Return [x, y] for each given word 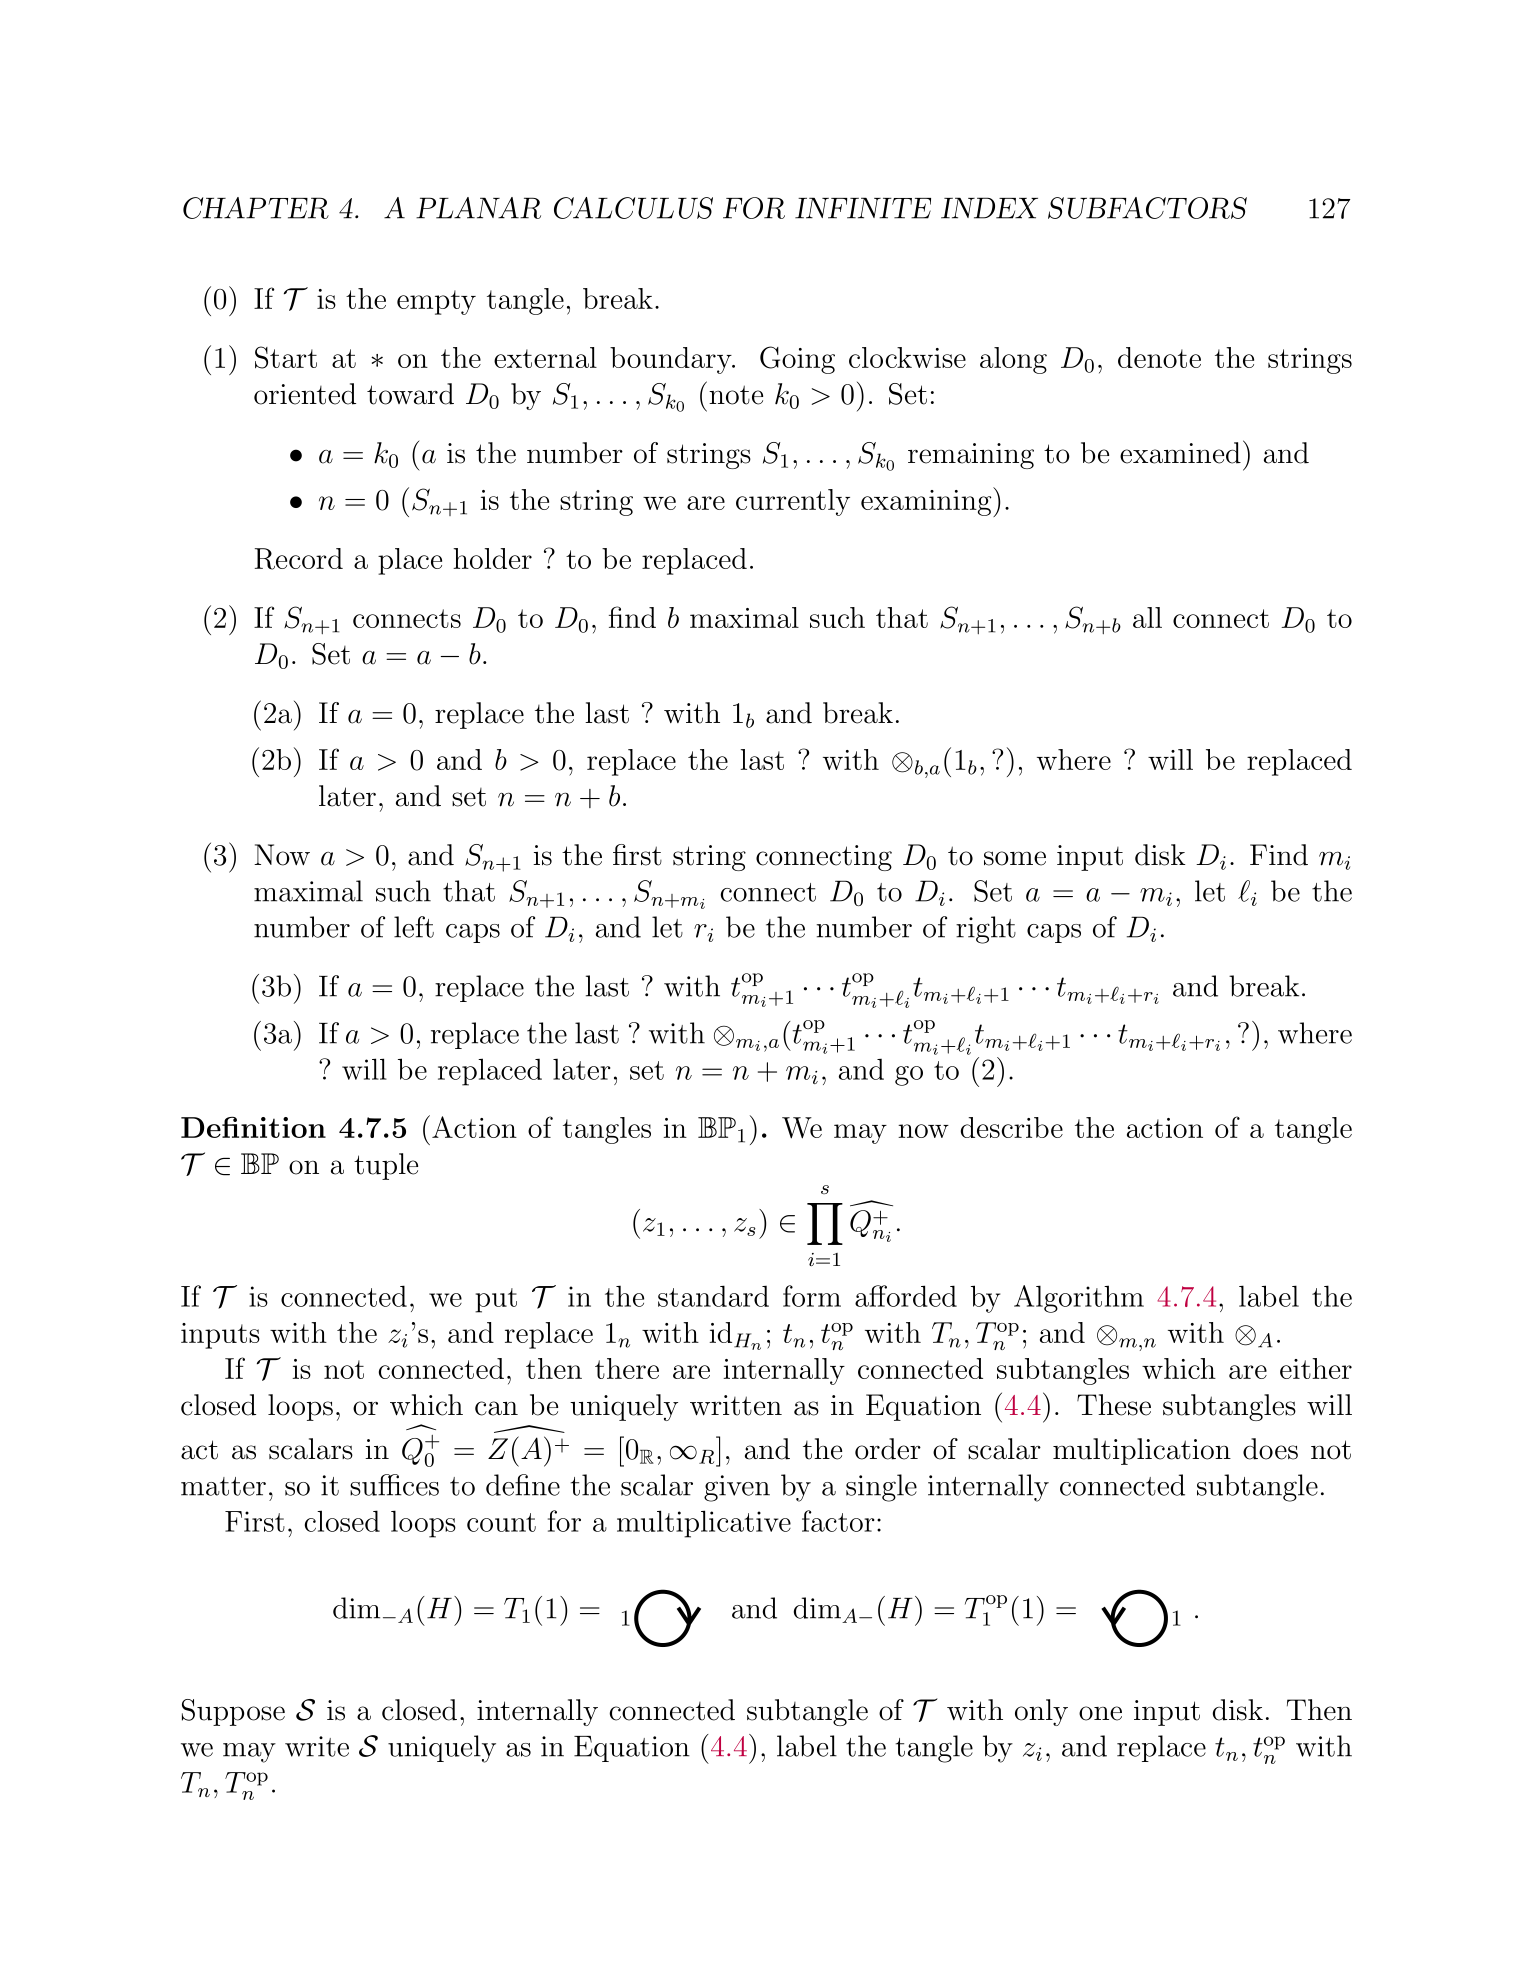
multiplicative [704, 1524]
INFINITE [863, 208]
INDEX [989, 208]
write [317, 1746]
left [414, 927]
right [986, 930]
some [1015, 858]
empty [436, 302]
